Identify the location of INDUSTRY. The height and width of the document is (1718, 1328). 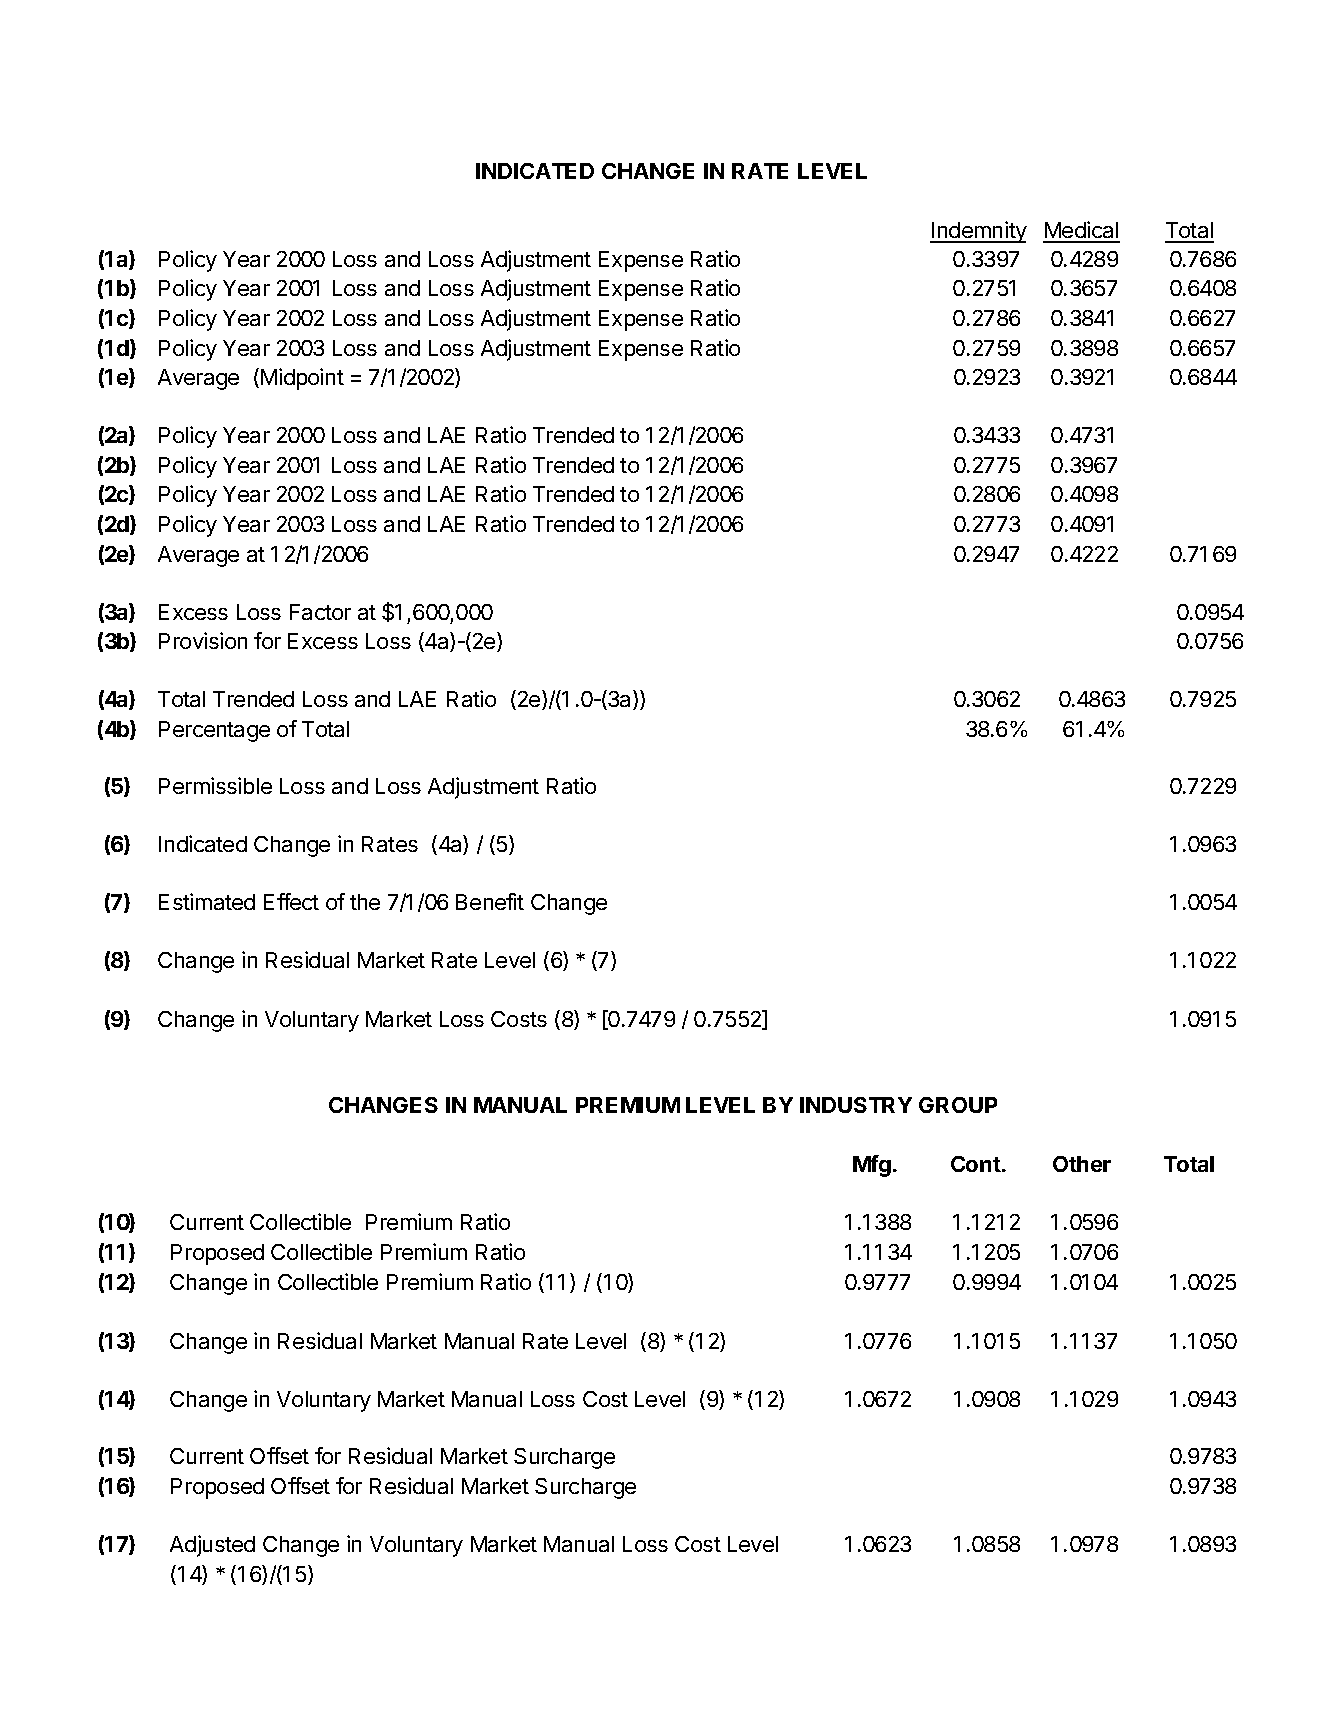
(856, 1105).
